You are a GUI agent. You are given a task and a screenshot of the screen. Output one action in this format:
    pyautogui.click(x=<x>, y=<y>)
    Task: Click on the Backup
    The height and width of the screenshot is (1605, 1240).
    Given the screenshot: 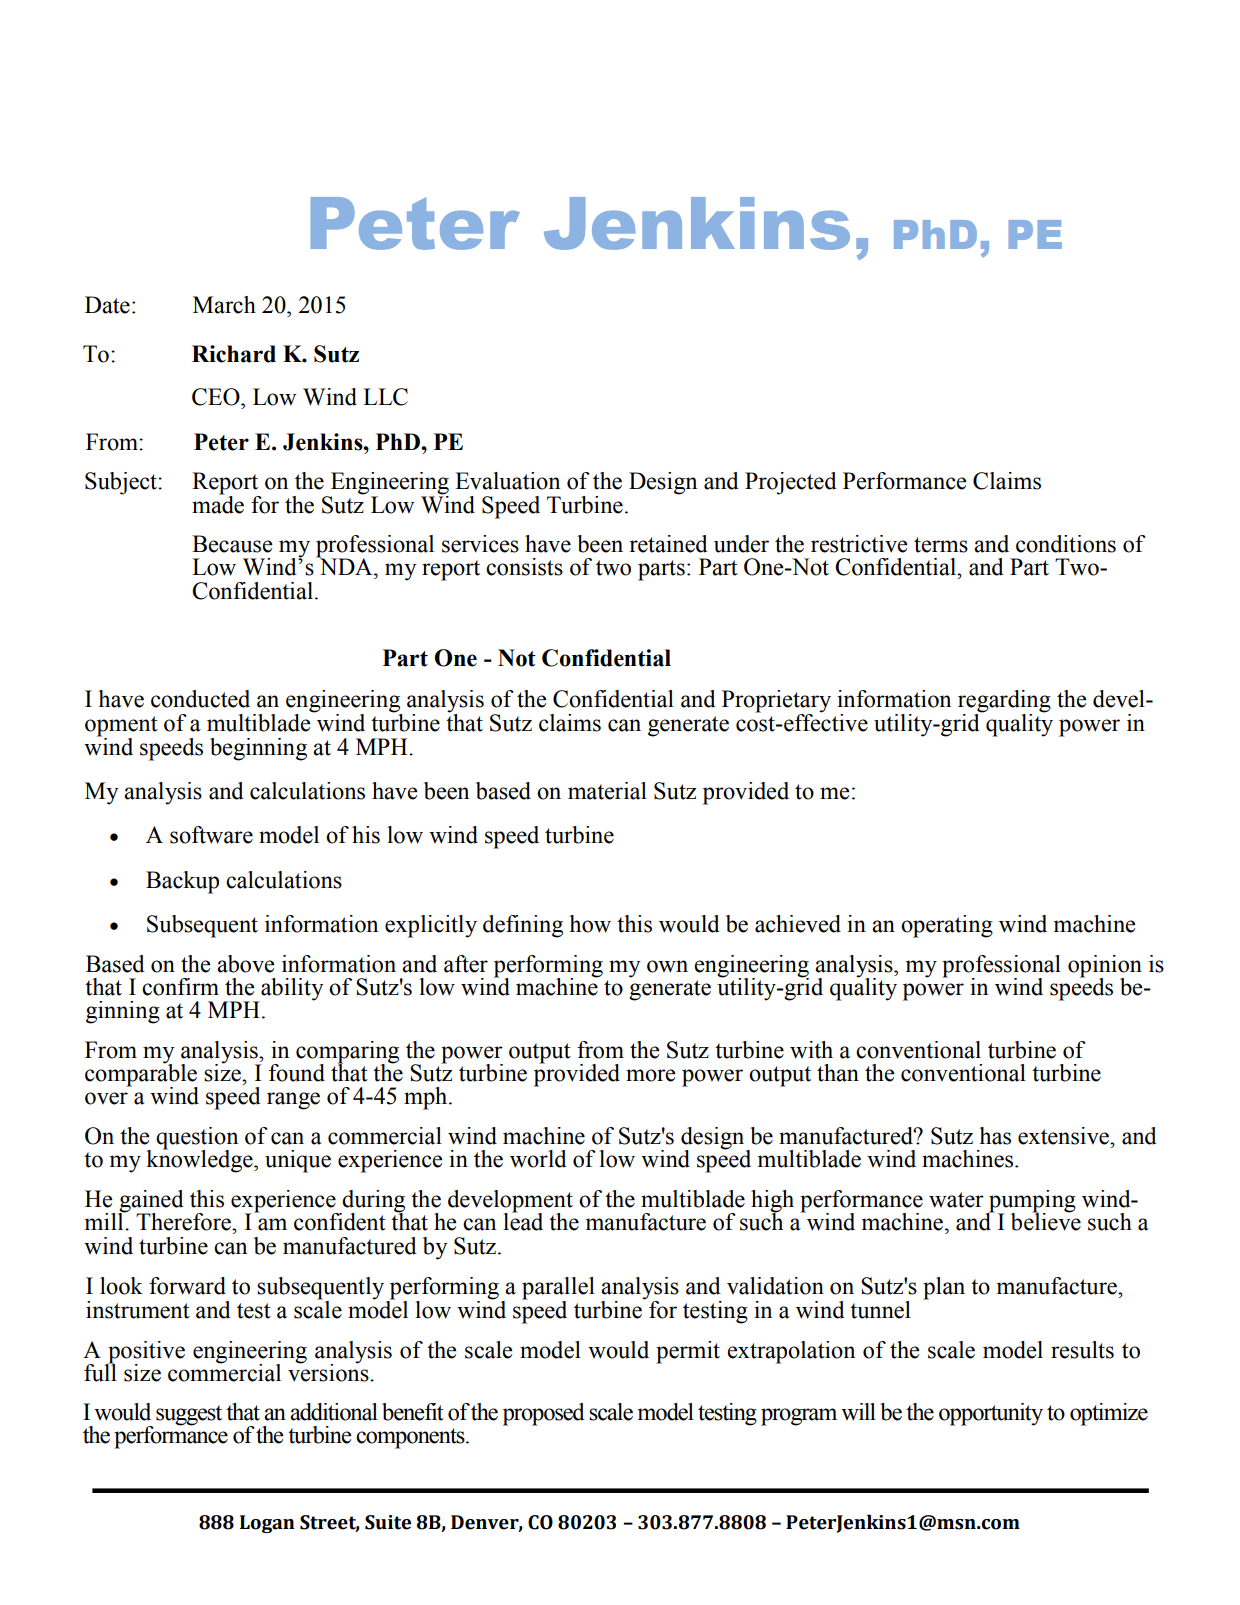 What is the action you would take?
    pyautogui.click(x=182, y=882)
